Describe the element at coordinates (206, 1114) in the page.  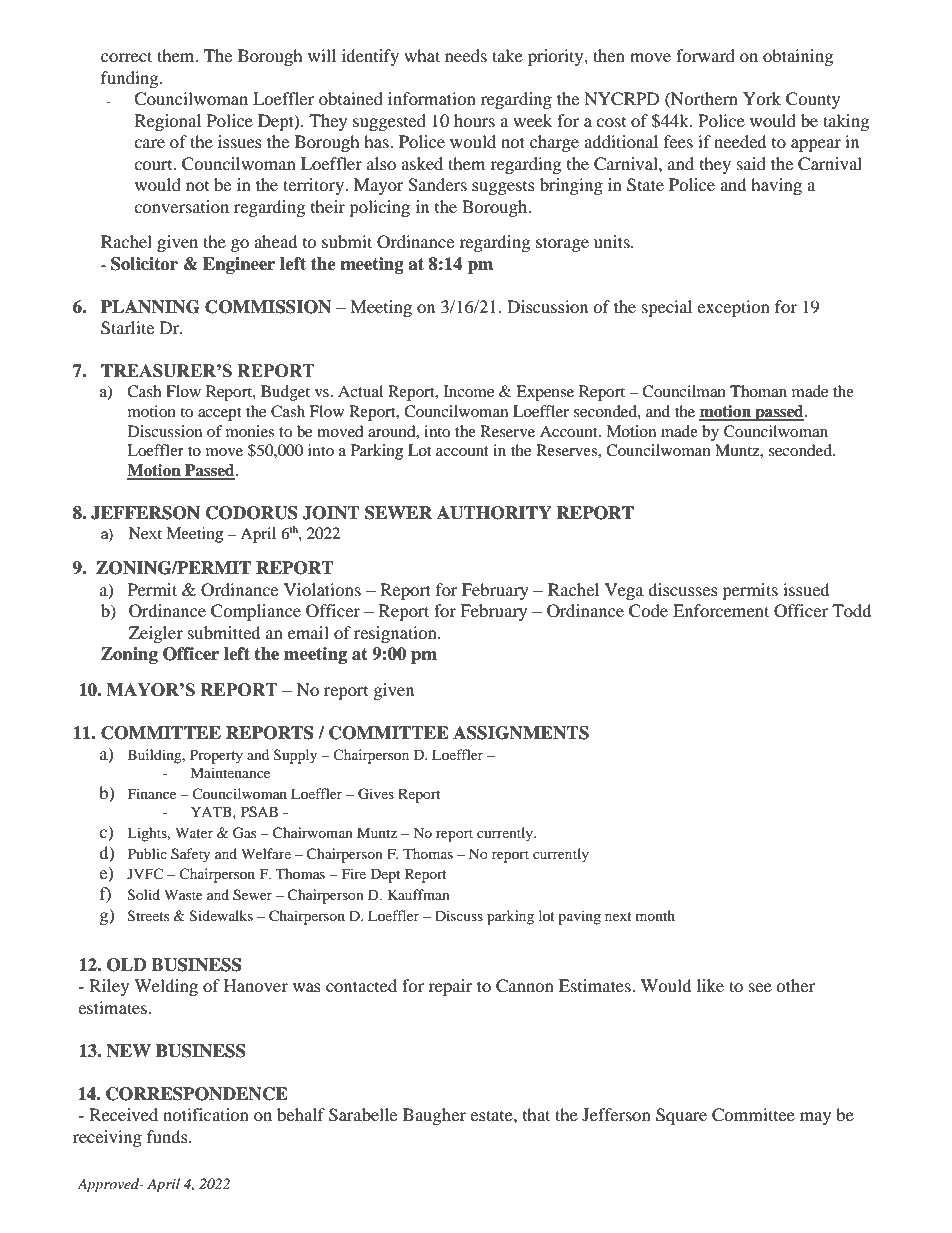
I see `notification` at that location.
